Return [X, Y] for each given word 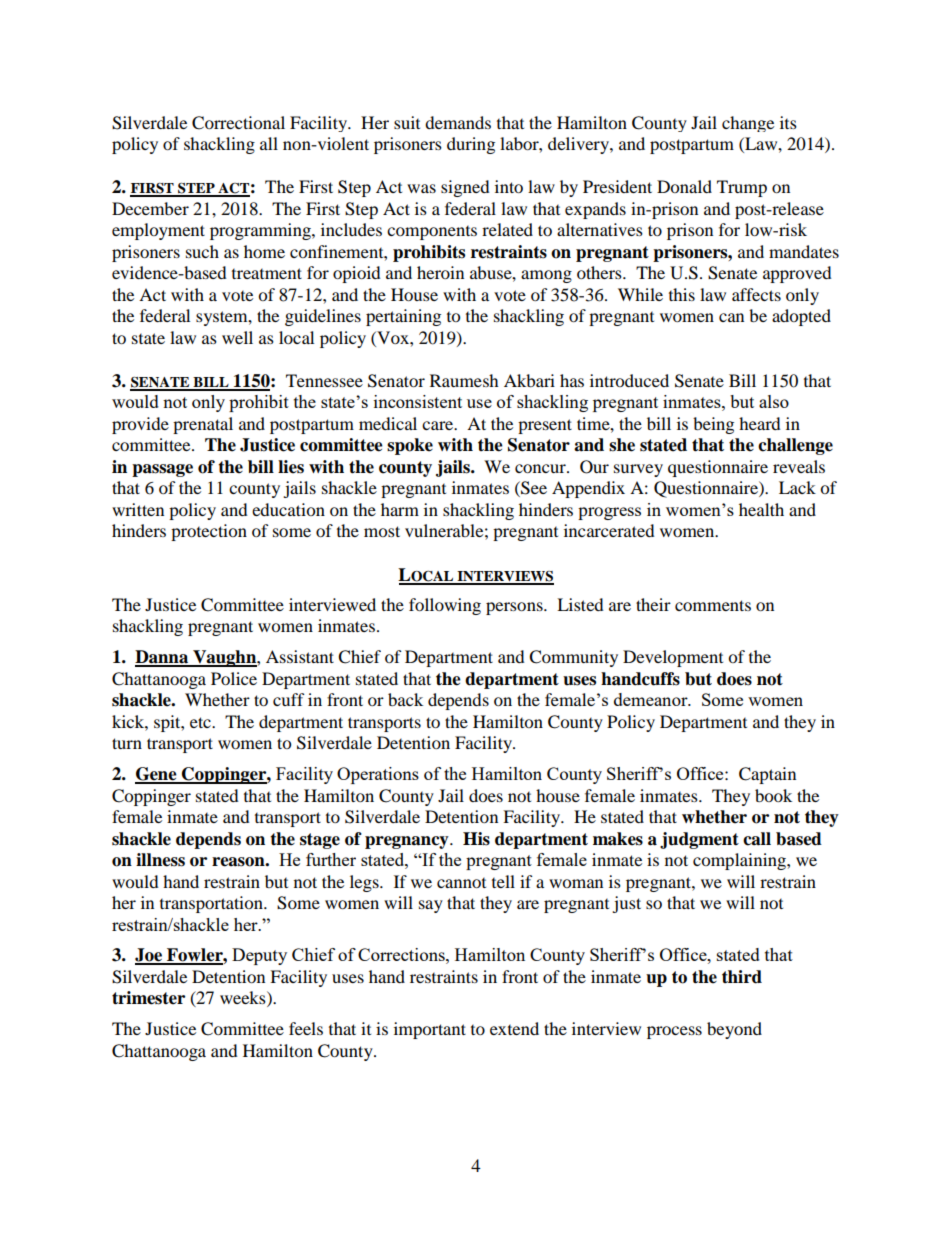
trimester [148, 998]
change [748, 124]
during [471, 145]
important [430, 1030]
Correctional [238, 123]
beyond [734, 1030]
